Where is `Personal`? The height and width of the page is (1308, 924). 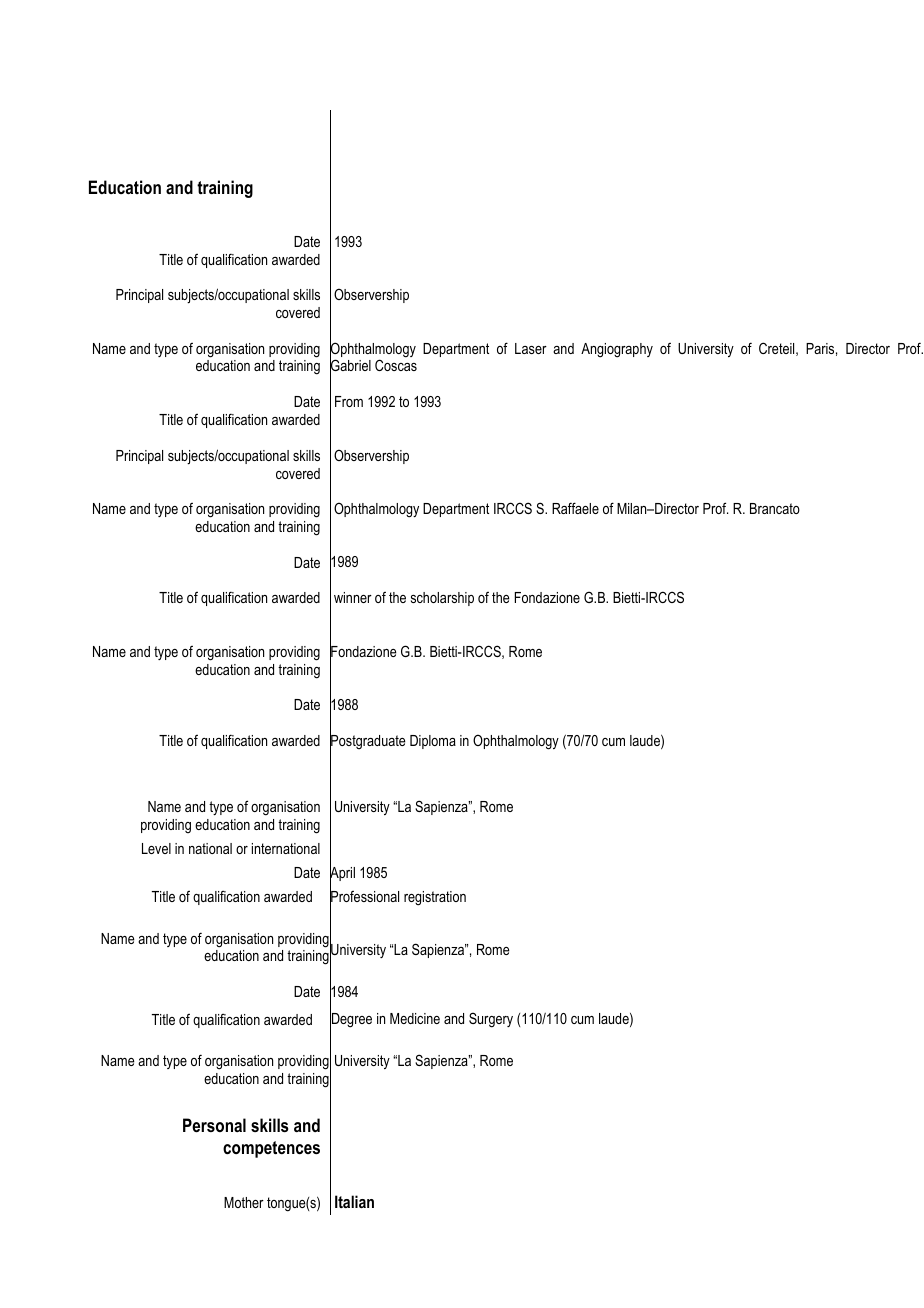
Personal is located at coordinates (214, 1125).
